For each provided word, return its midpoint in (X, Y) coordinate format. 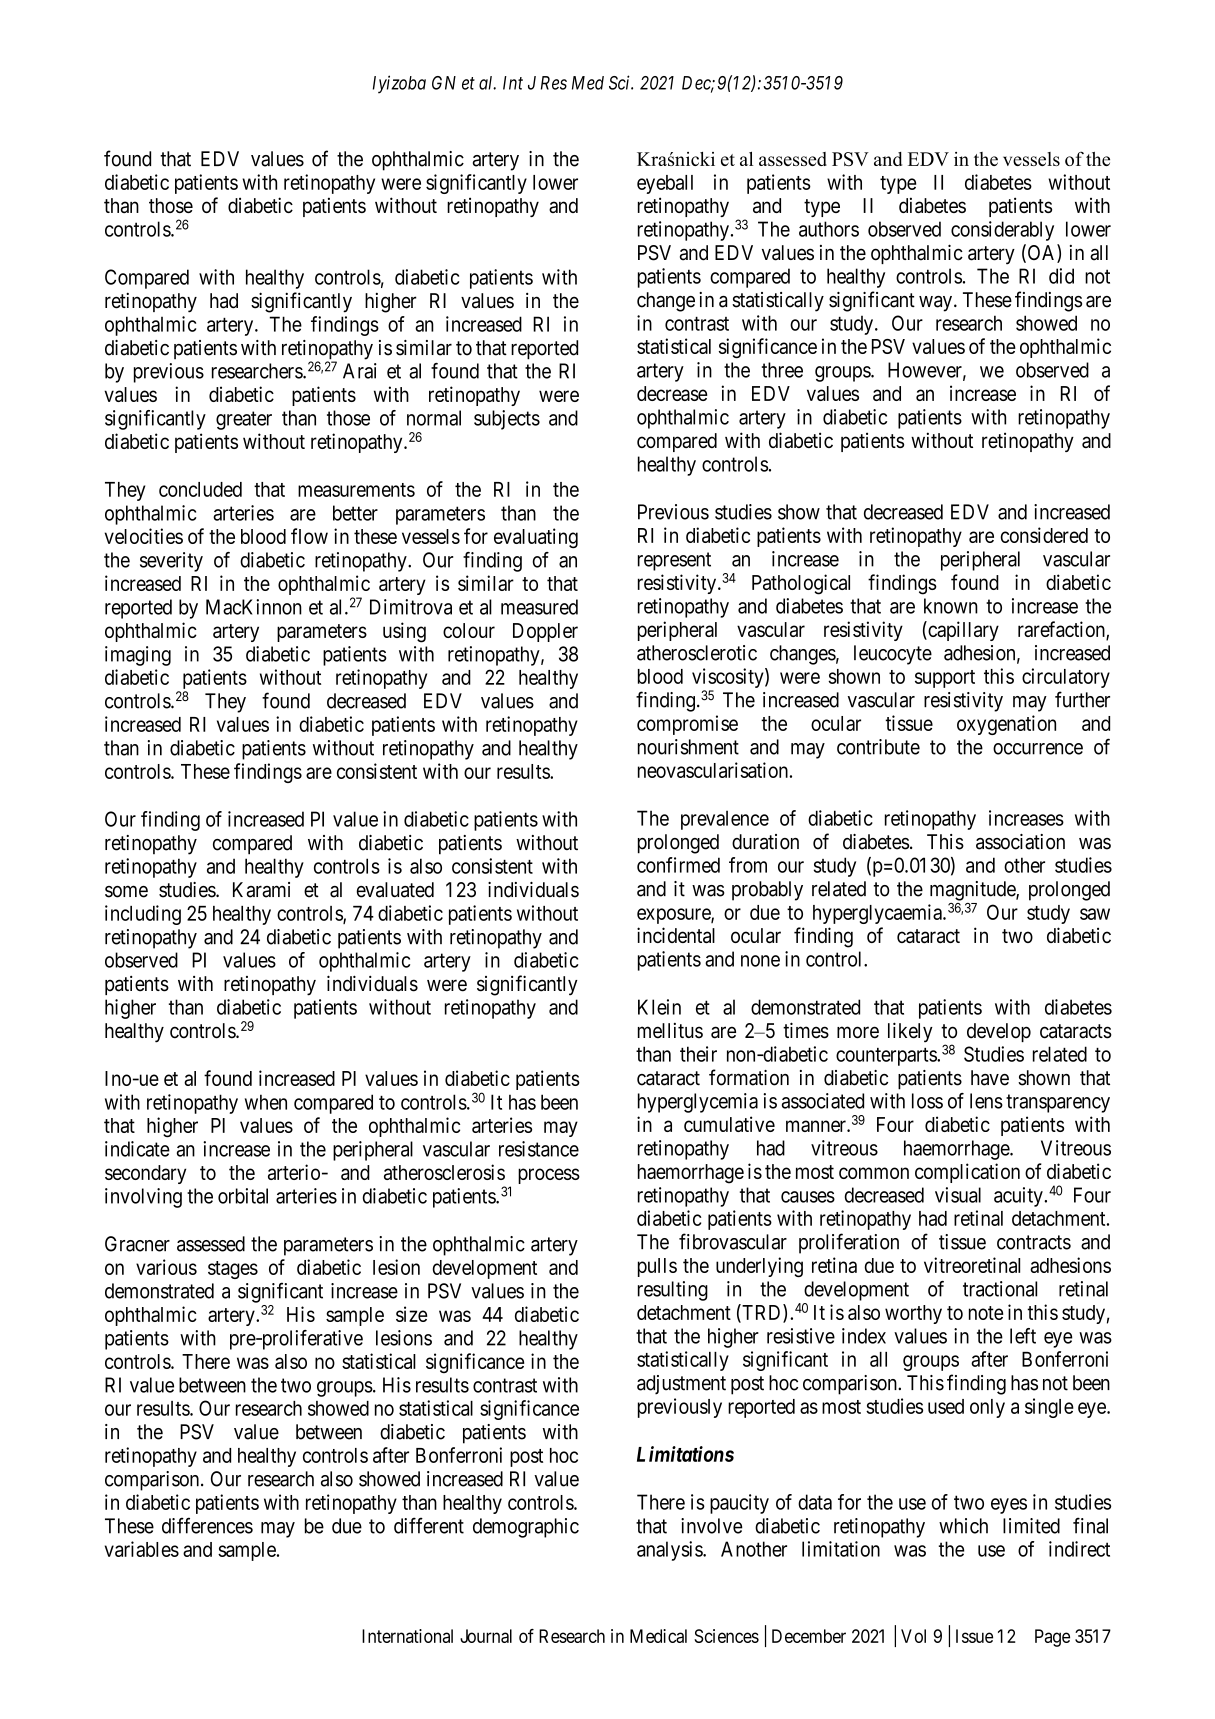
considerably (1002, 231)
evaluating (536, 538)
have (990, 1078)
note (986, 1313)
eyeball (665, 184)
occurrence (1038, 749)
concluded (200, 489)
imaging (138, 656)
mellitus (670, 1031)
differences (207, 1525)
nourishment (688, 747)
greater (244, 420)
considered (1044, 535)
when (266, 1102)
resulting (673, 1291)
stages (233, 1270)
